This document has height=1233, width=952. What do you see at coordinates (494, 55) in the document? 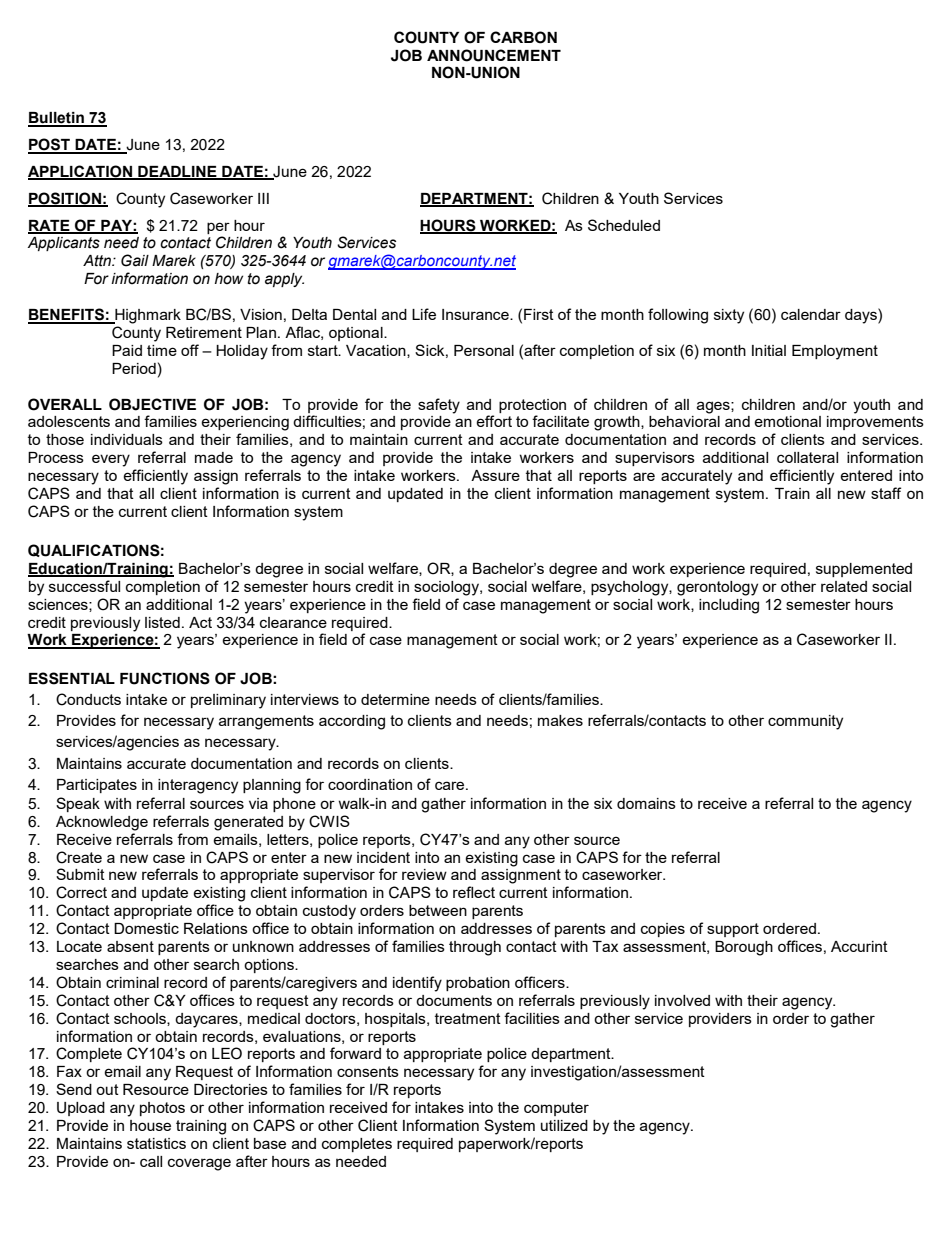
I see `ANNOUNCEMENT` at bounding box center [494, 55].
